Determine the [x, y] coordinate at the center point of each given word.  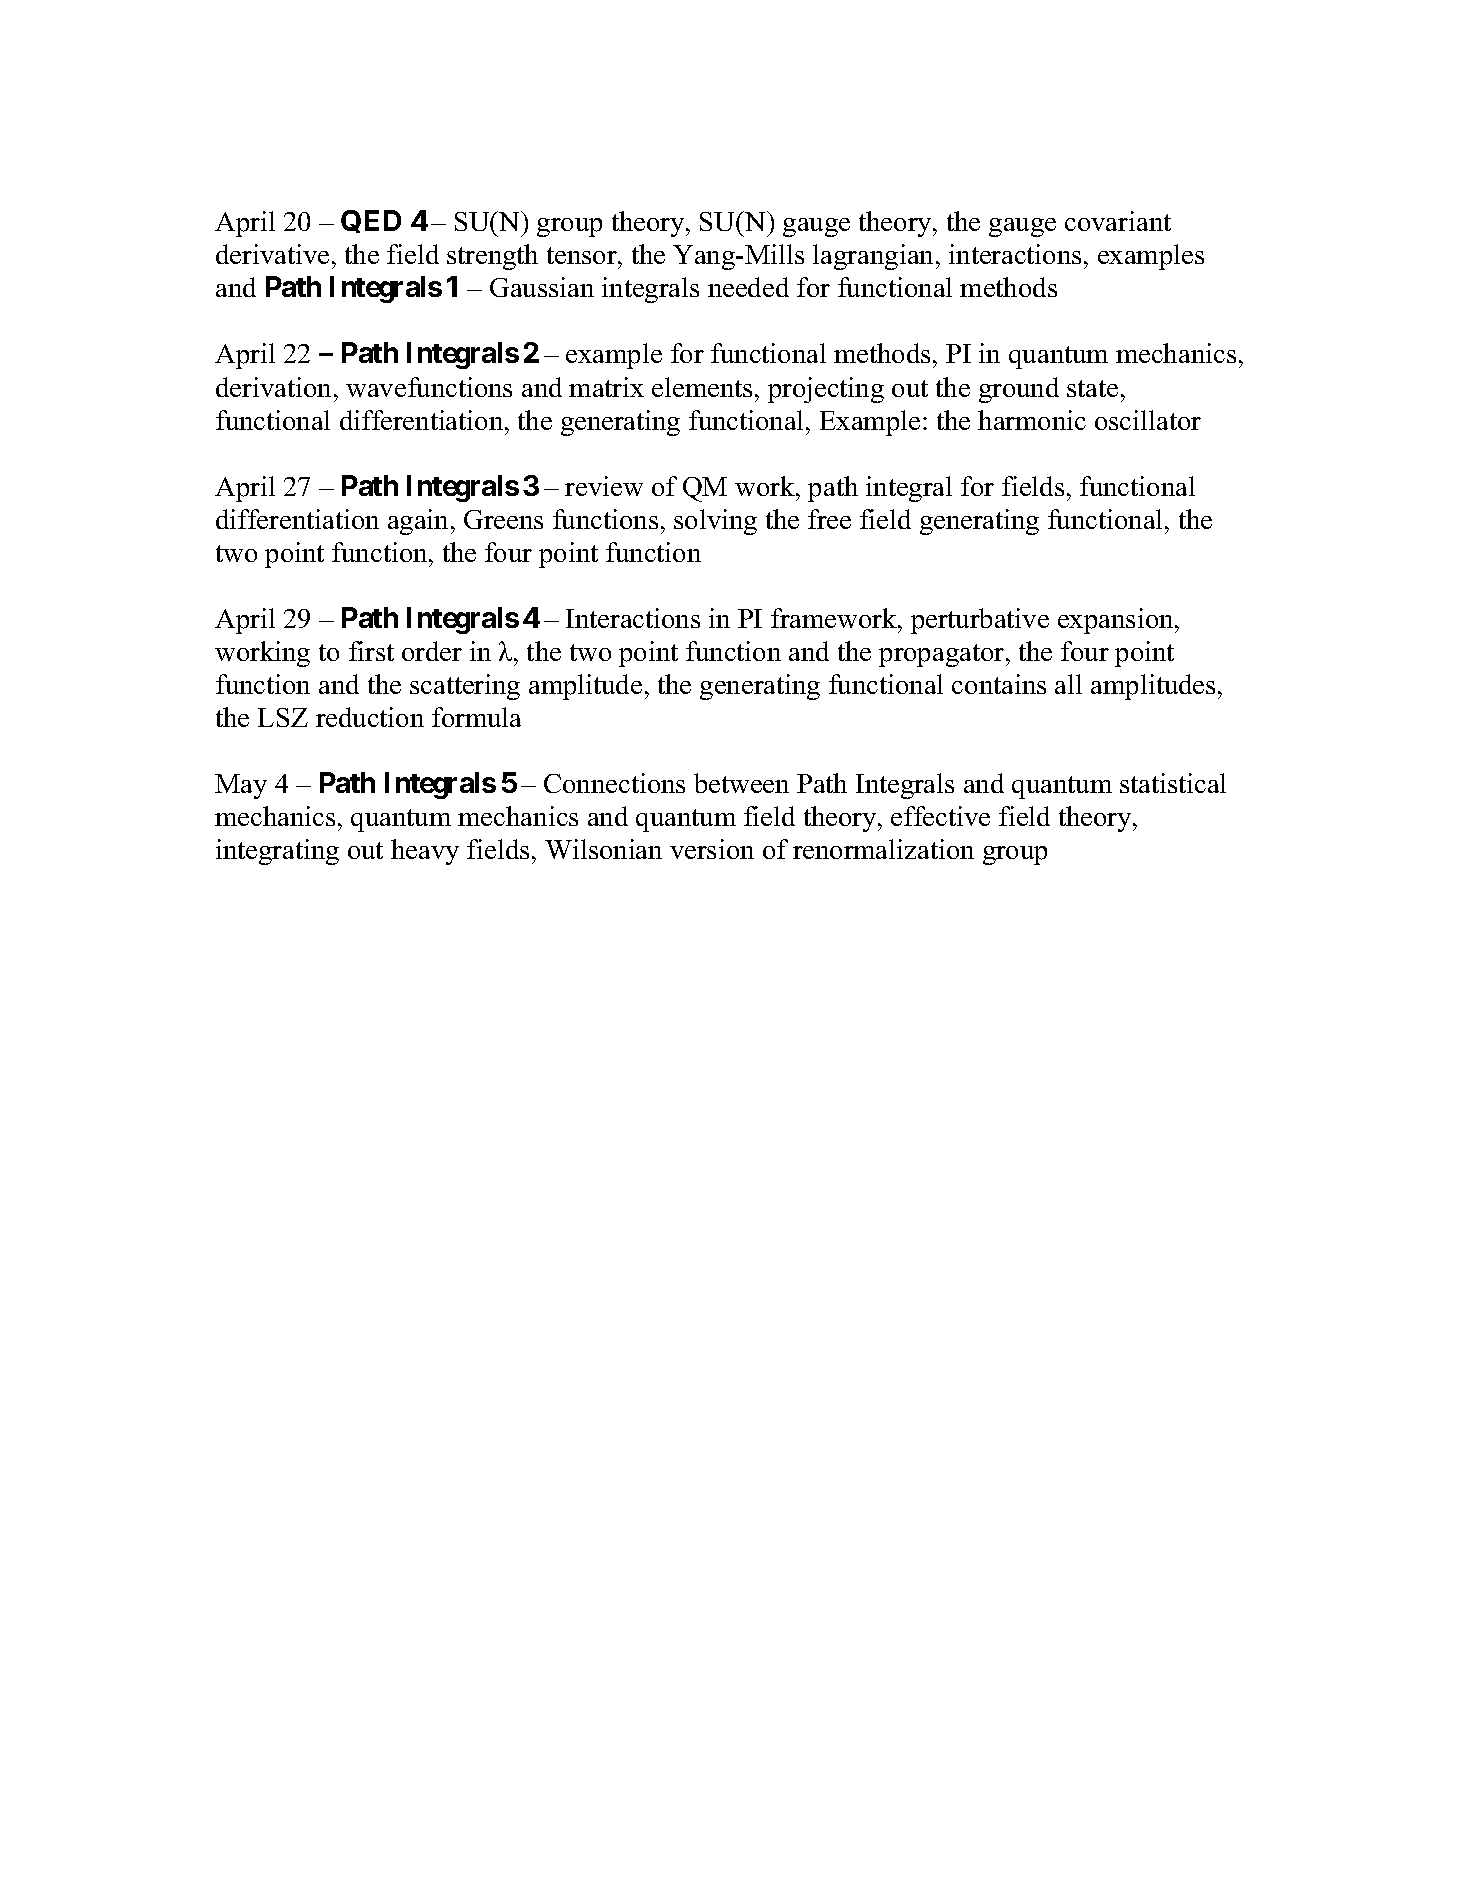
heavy [425, 852]
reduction [370, 717]
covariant [1118, 221]
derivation [273, 387]
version [712, 849]
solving [715, 522]
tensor [583, 255]
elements [702, 387]
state [1092, 388]
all [1068, 684]
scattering [465, 687]
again [420, 522]
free [829, 519]
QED [371, 221]
